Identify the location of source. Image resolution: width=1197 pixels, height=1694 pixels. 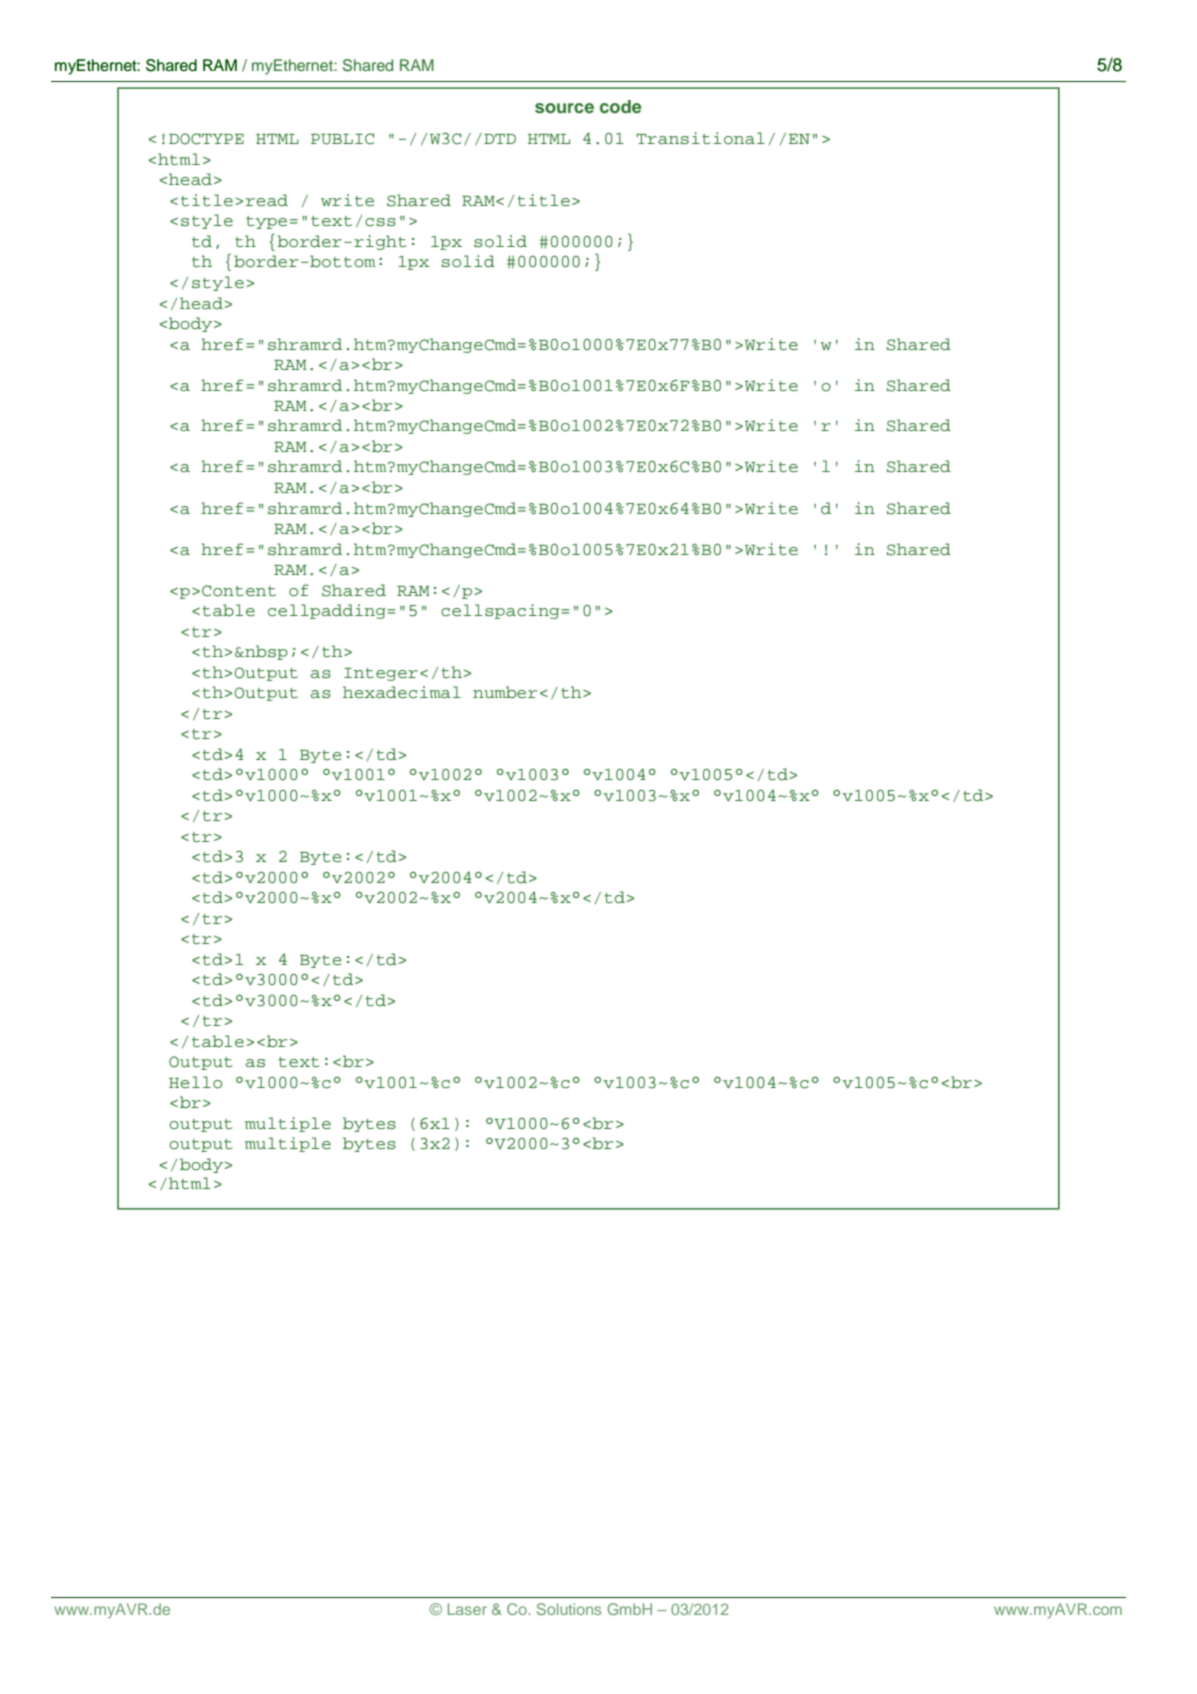
(564, 108).
